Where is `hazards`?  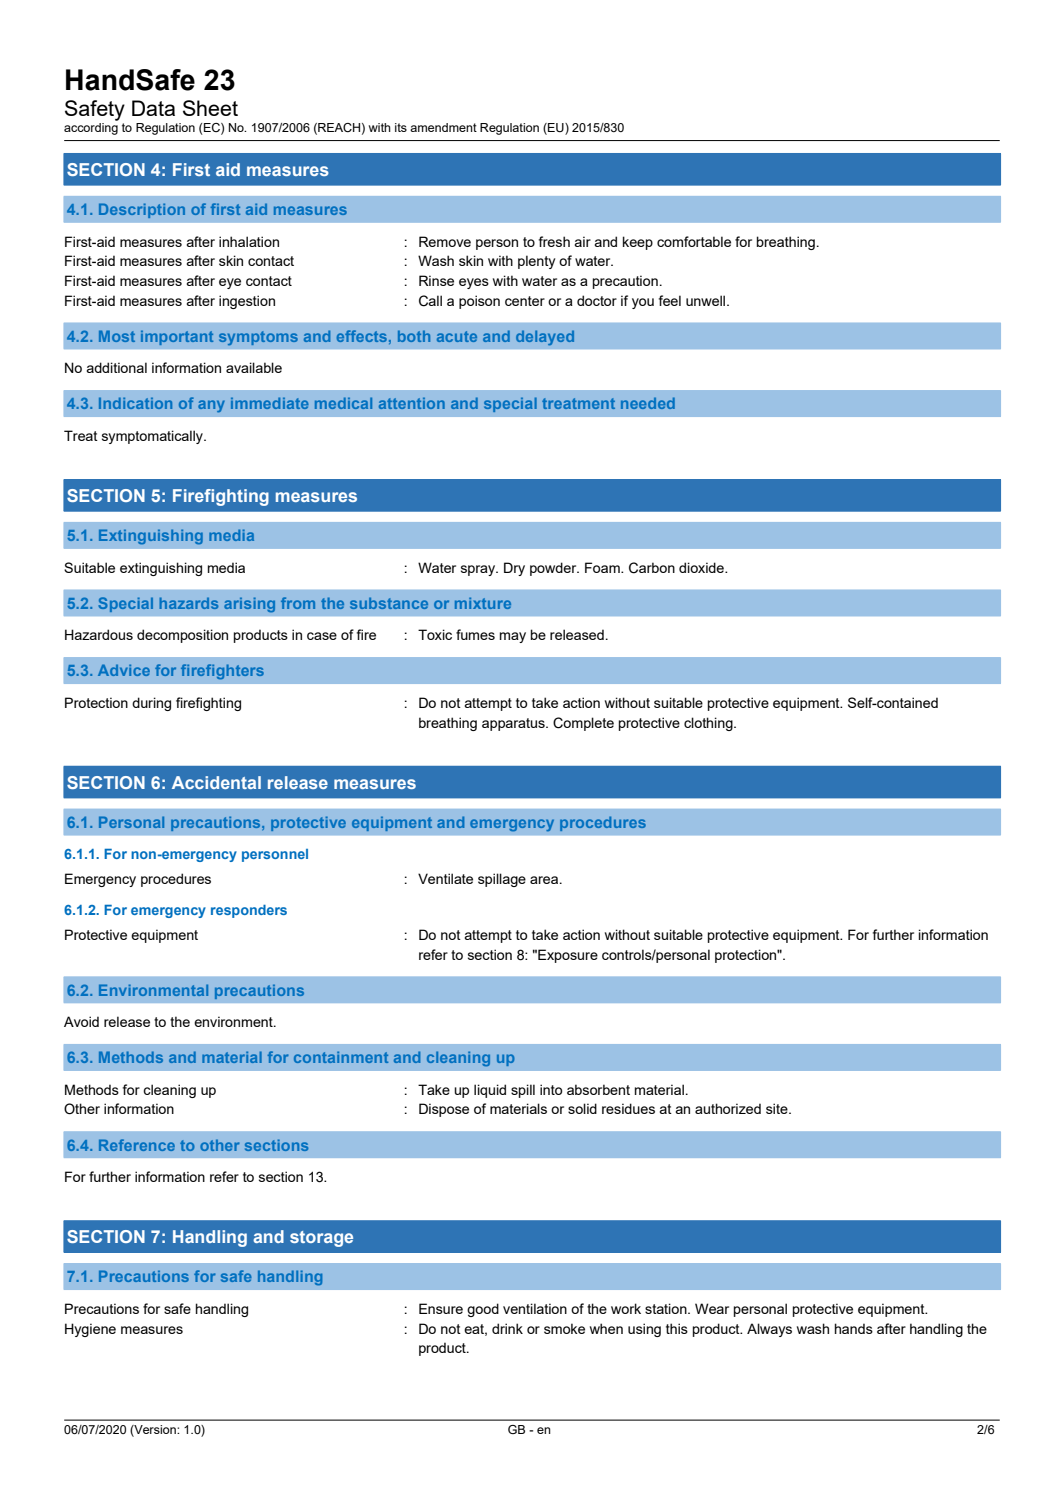 hazards is located at coordinates (188, 603).
